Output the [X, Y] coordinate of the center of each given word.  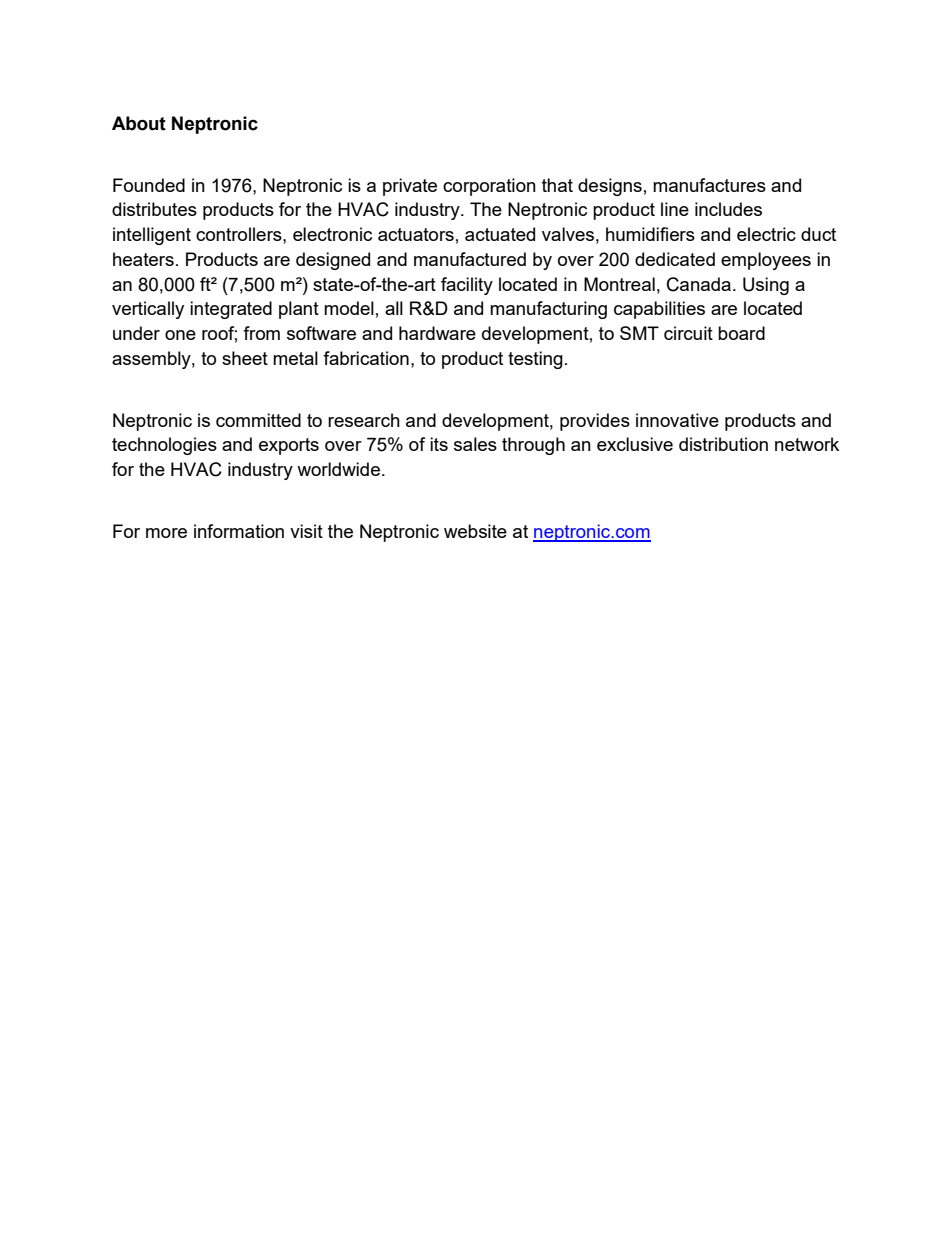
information [239, 531]
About [139, 123]
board [741, 333]
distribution [723, 444]
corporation [489, 187]
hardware [437, 333]
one [180, 335]
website [475, 531]
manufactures [709, 185]
